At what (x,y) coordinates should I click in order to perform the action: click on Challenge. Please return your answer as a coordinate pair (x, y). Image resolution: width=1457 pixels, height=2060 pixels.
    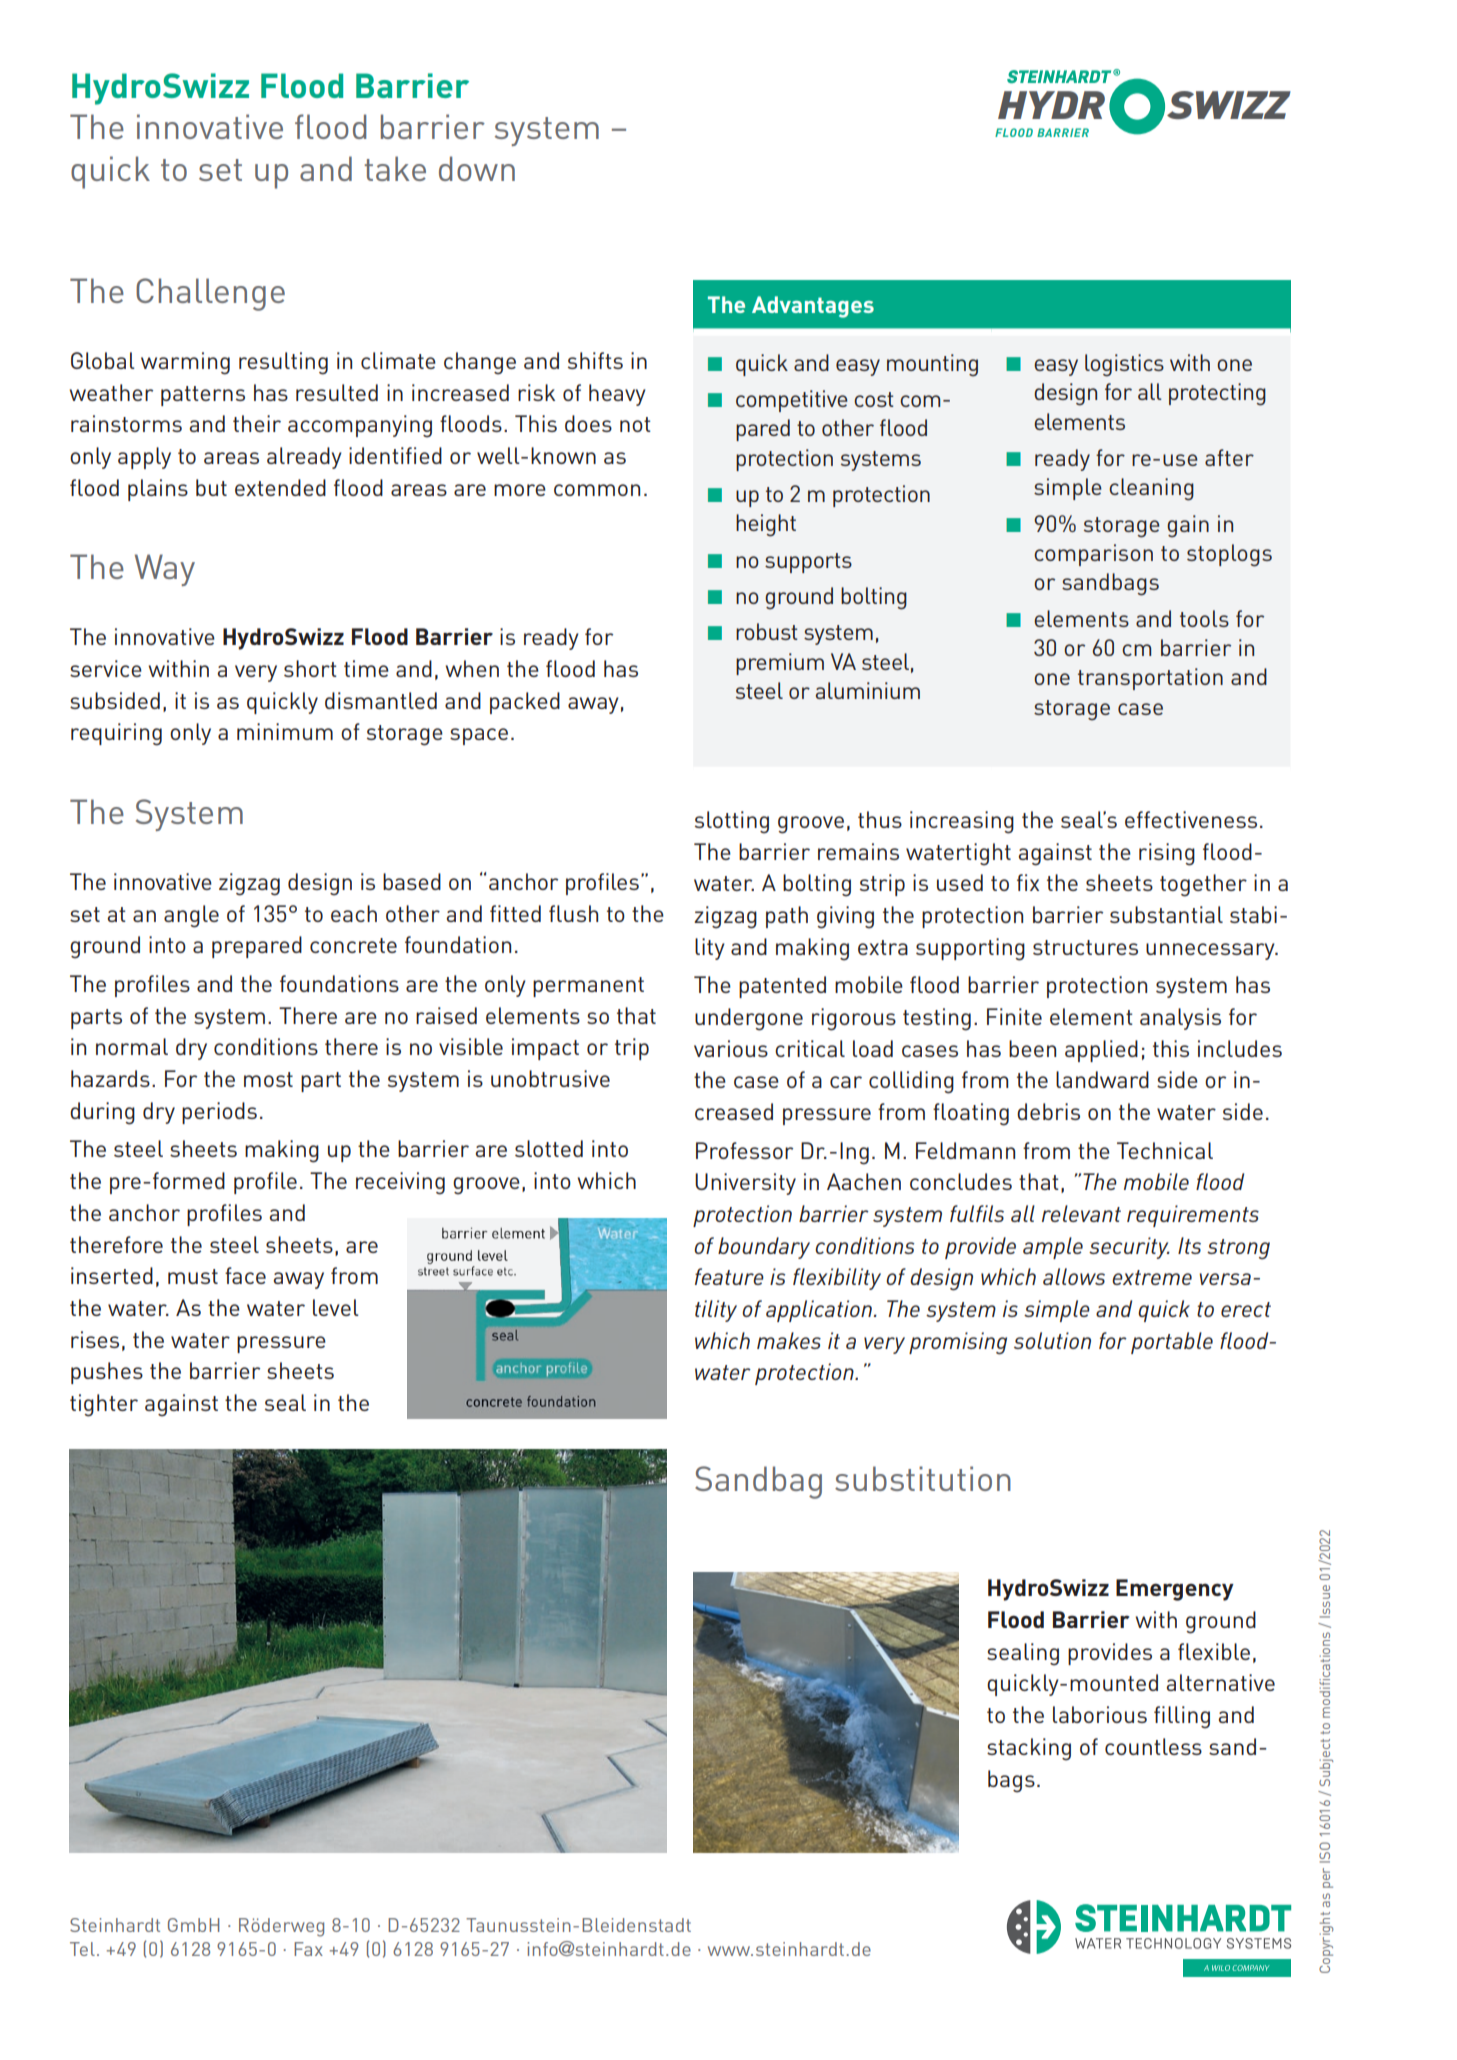
    Looking at the image, I should click on (210, 294).
